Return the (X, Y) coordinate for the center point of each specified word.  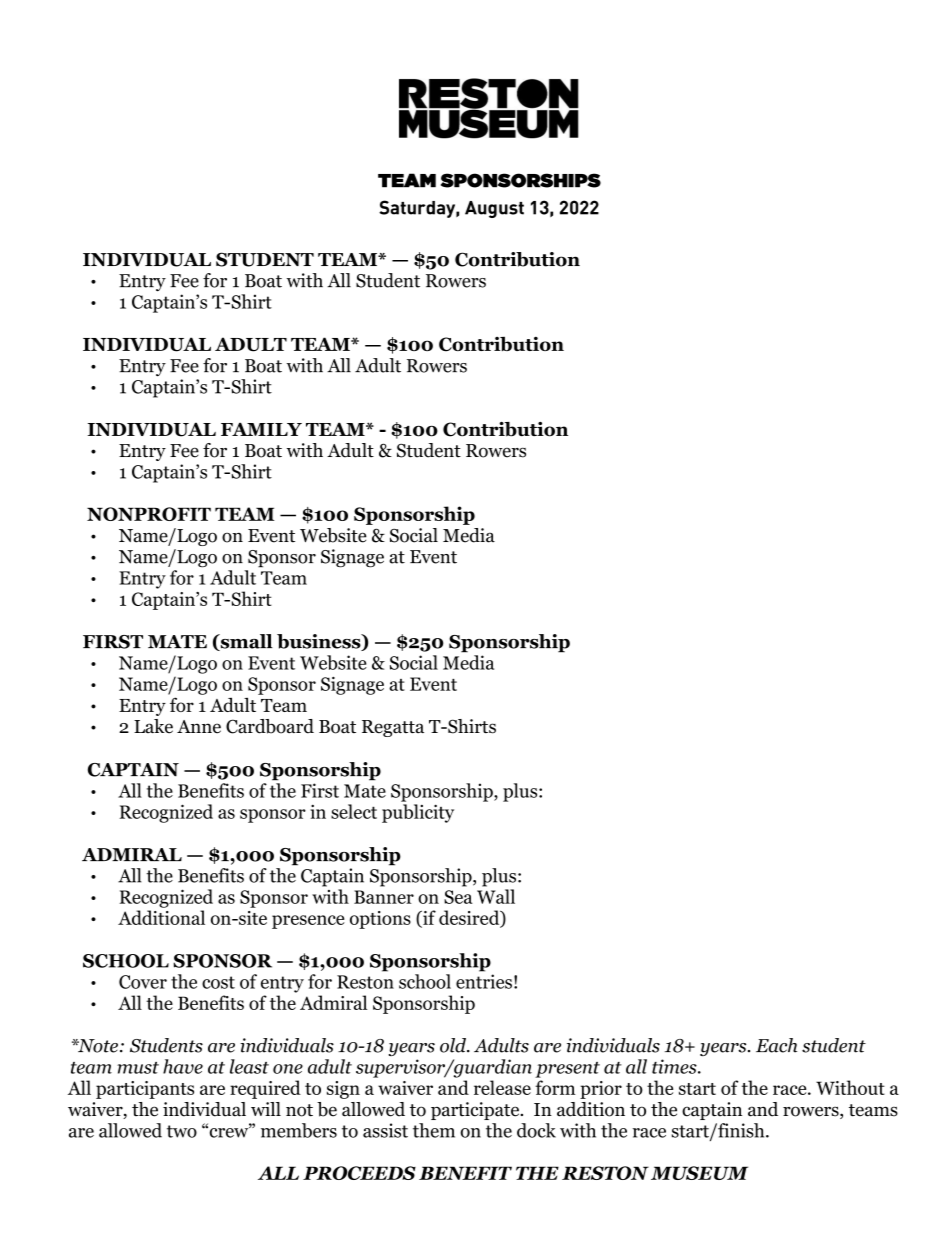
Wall (496, 896)
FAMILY (261, 429)
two (182, 1131)
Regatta (393, 728)
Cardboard (270, 726)
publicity (418, 813)
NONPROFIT (149, 514)
